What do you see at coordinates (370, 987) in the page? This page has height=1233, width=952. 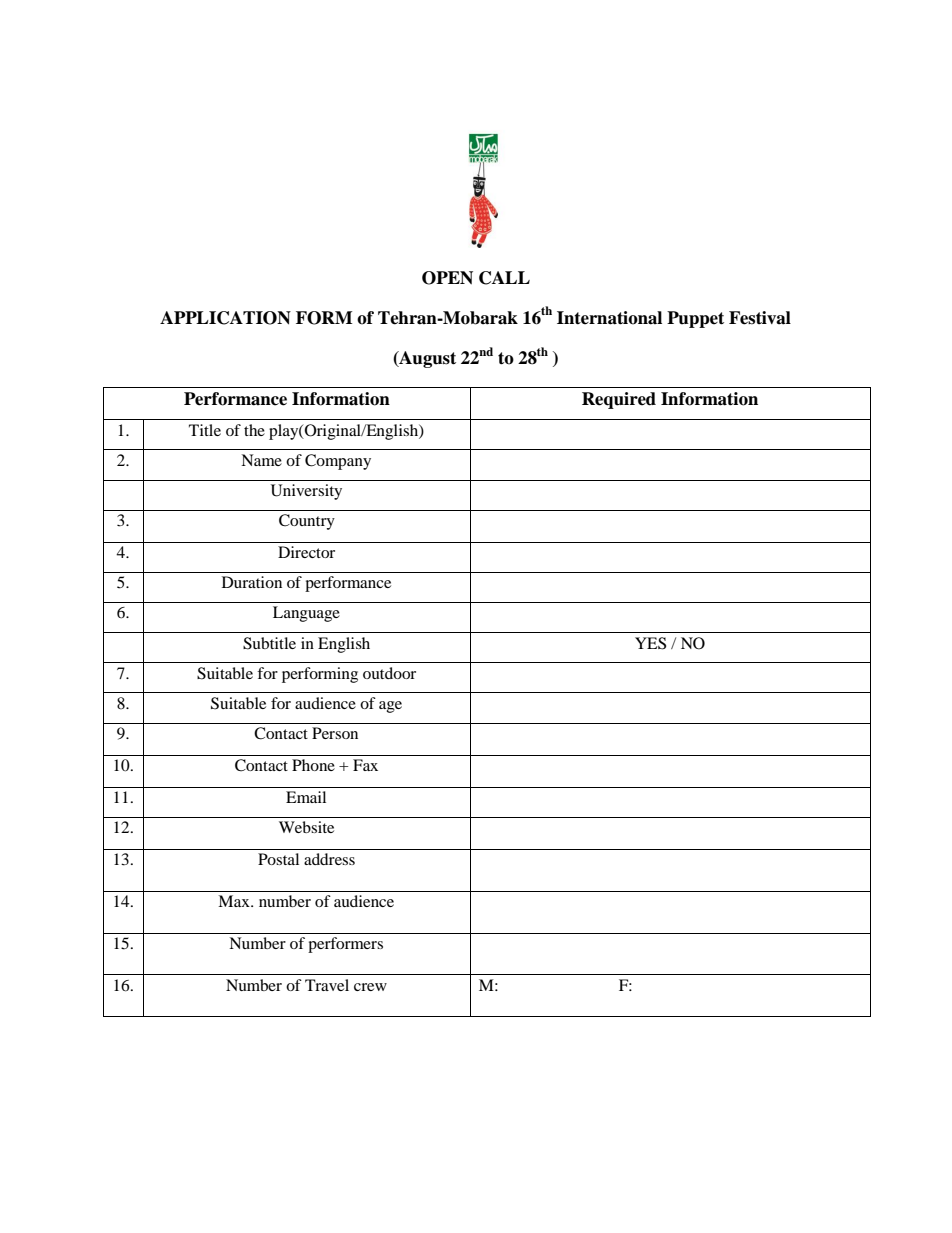 I see `crew` at bounding box center [370, 987].
